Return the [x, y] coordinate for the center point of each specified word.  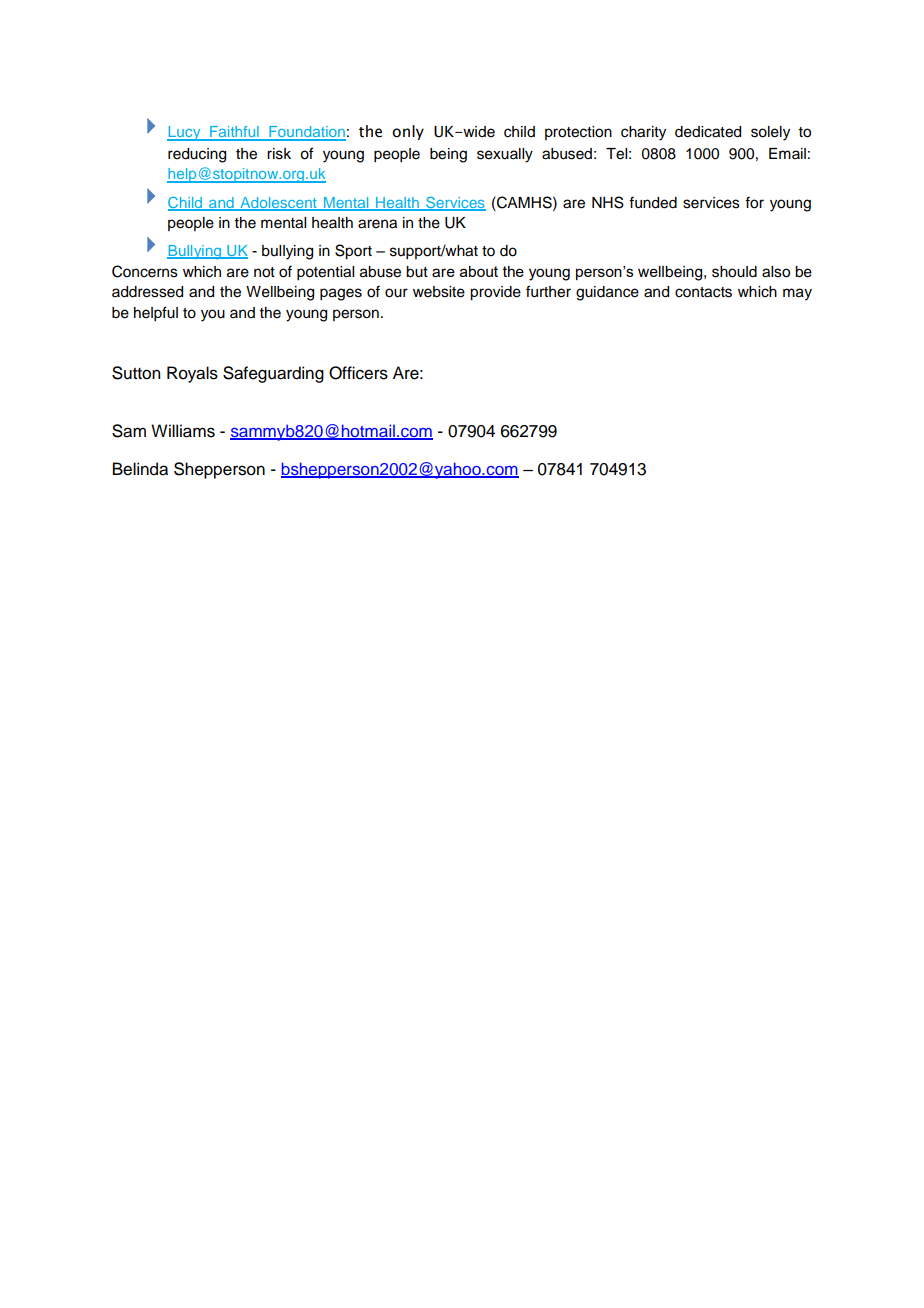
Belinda [140, 469]
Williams [183, 431]
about [479, 271]
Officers [358, 373]
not [264, 272]
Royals [192, 374]
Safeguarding [273, 374]
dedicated [708, 132]
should [734, 272]
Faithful [234, 133]
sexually [505, 155]
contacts [703, 292]
